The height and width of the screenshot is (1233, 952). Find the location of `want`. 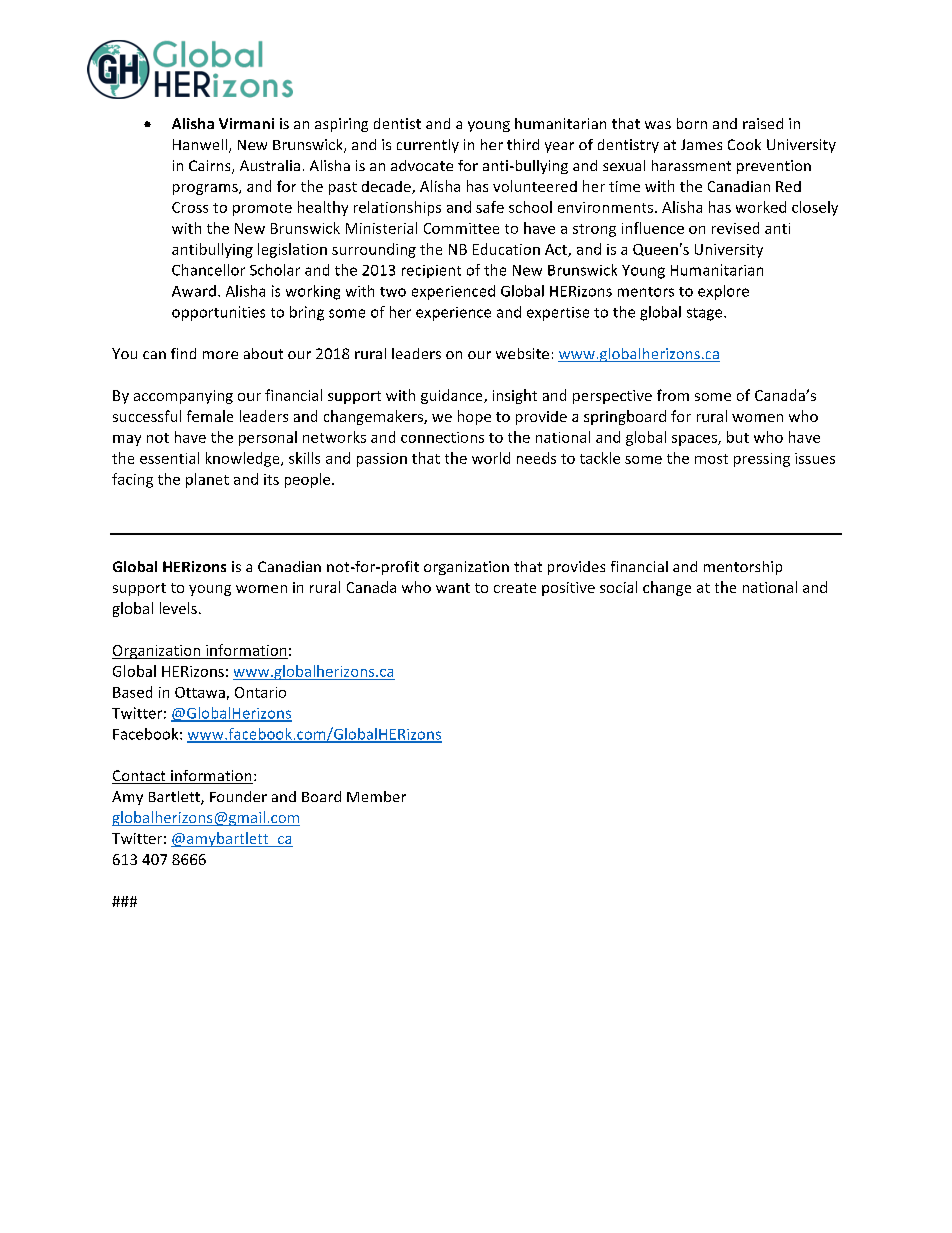

want is located at coordinates (453, 588).
